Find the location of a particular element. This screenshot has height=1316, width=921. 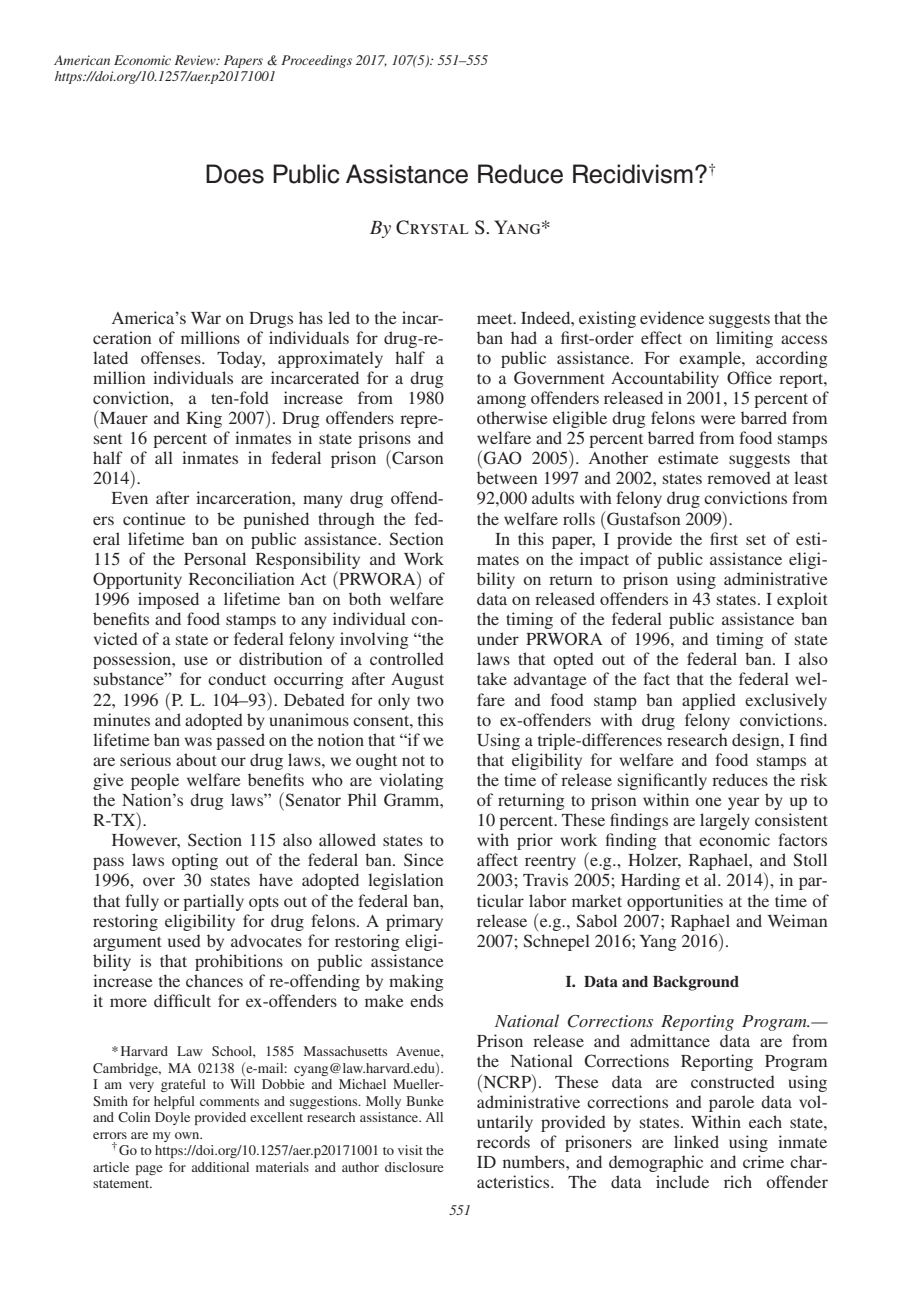

Proceedings is located at coordinates (316, 61).
